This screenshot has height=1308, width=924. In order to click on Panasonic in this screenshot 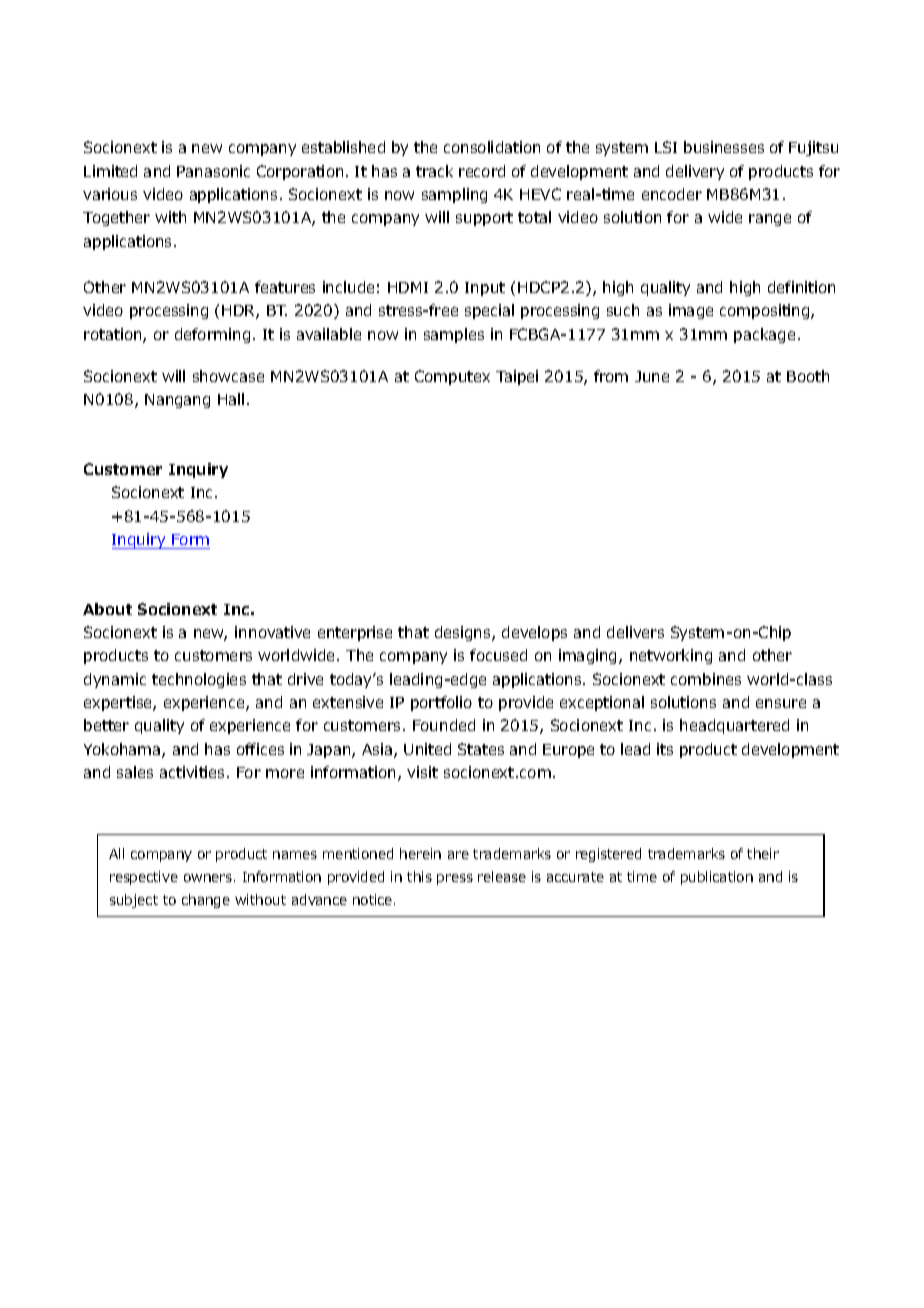, I will do `click(213, 171)`.
